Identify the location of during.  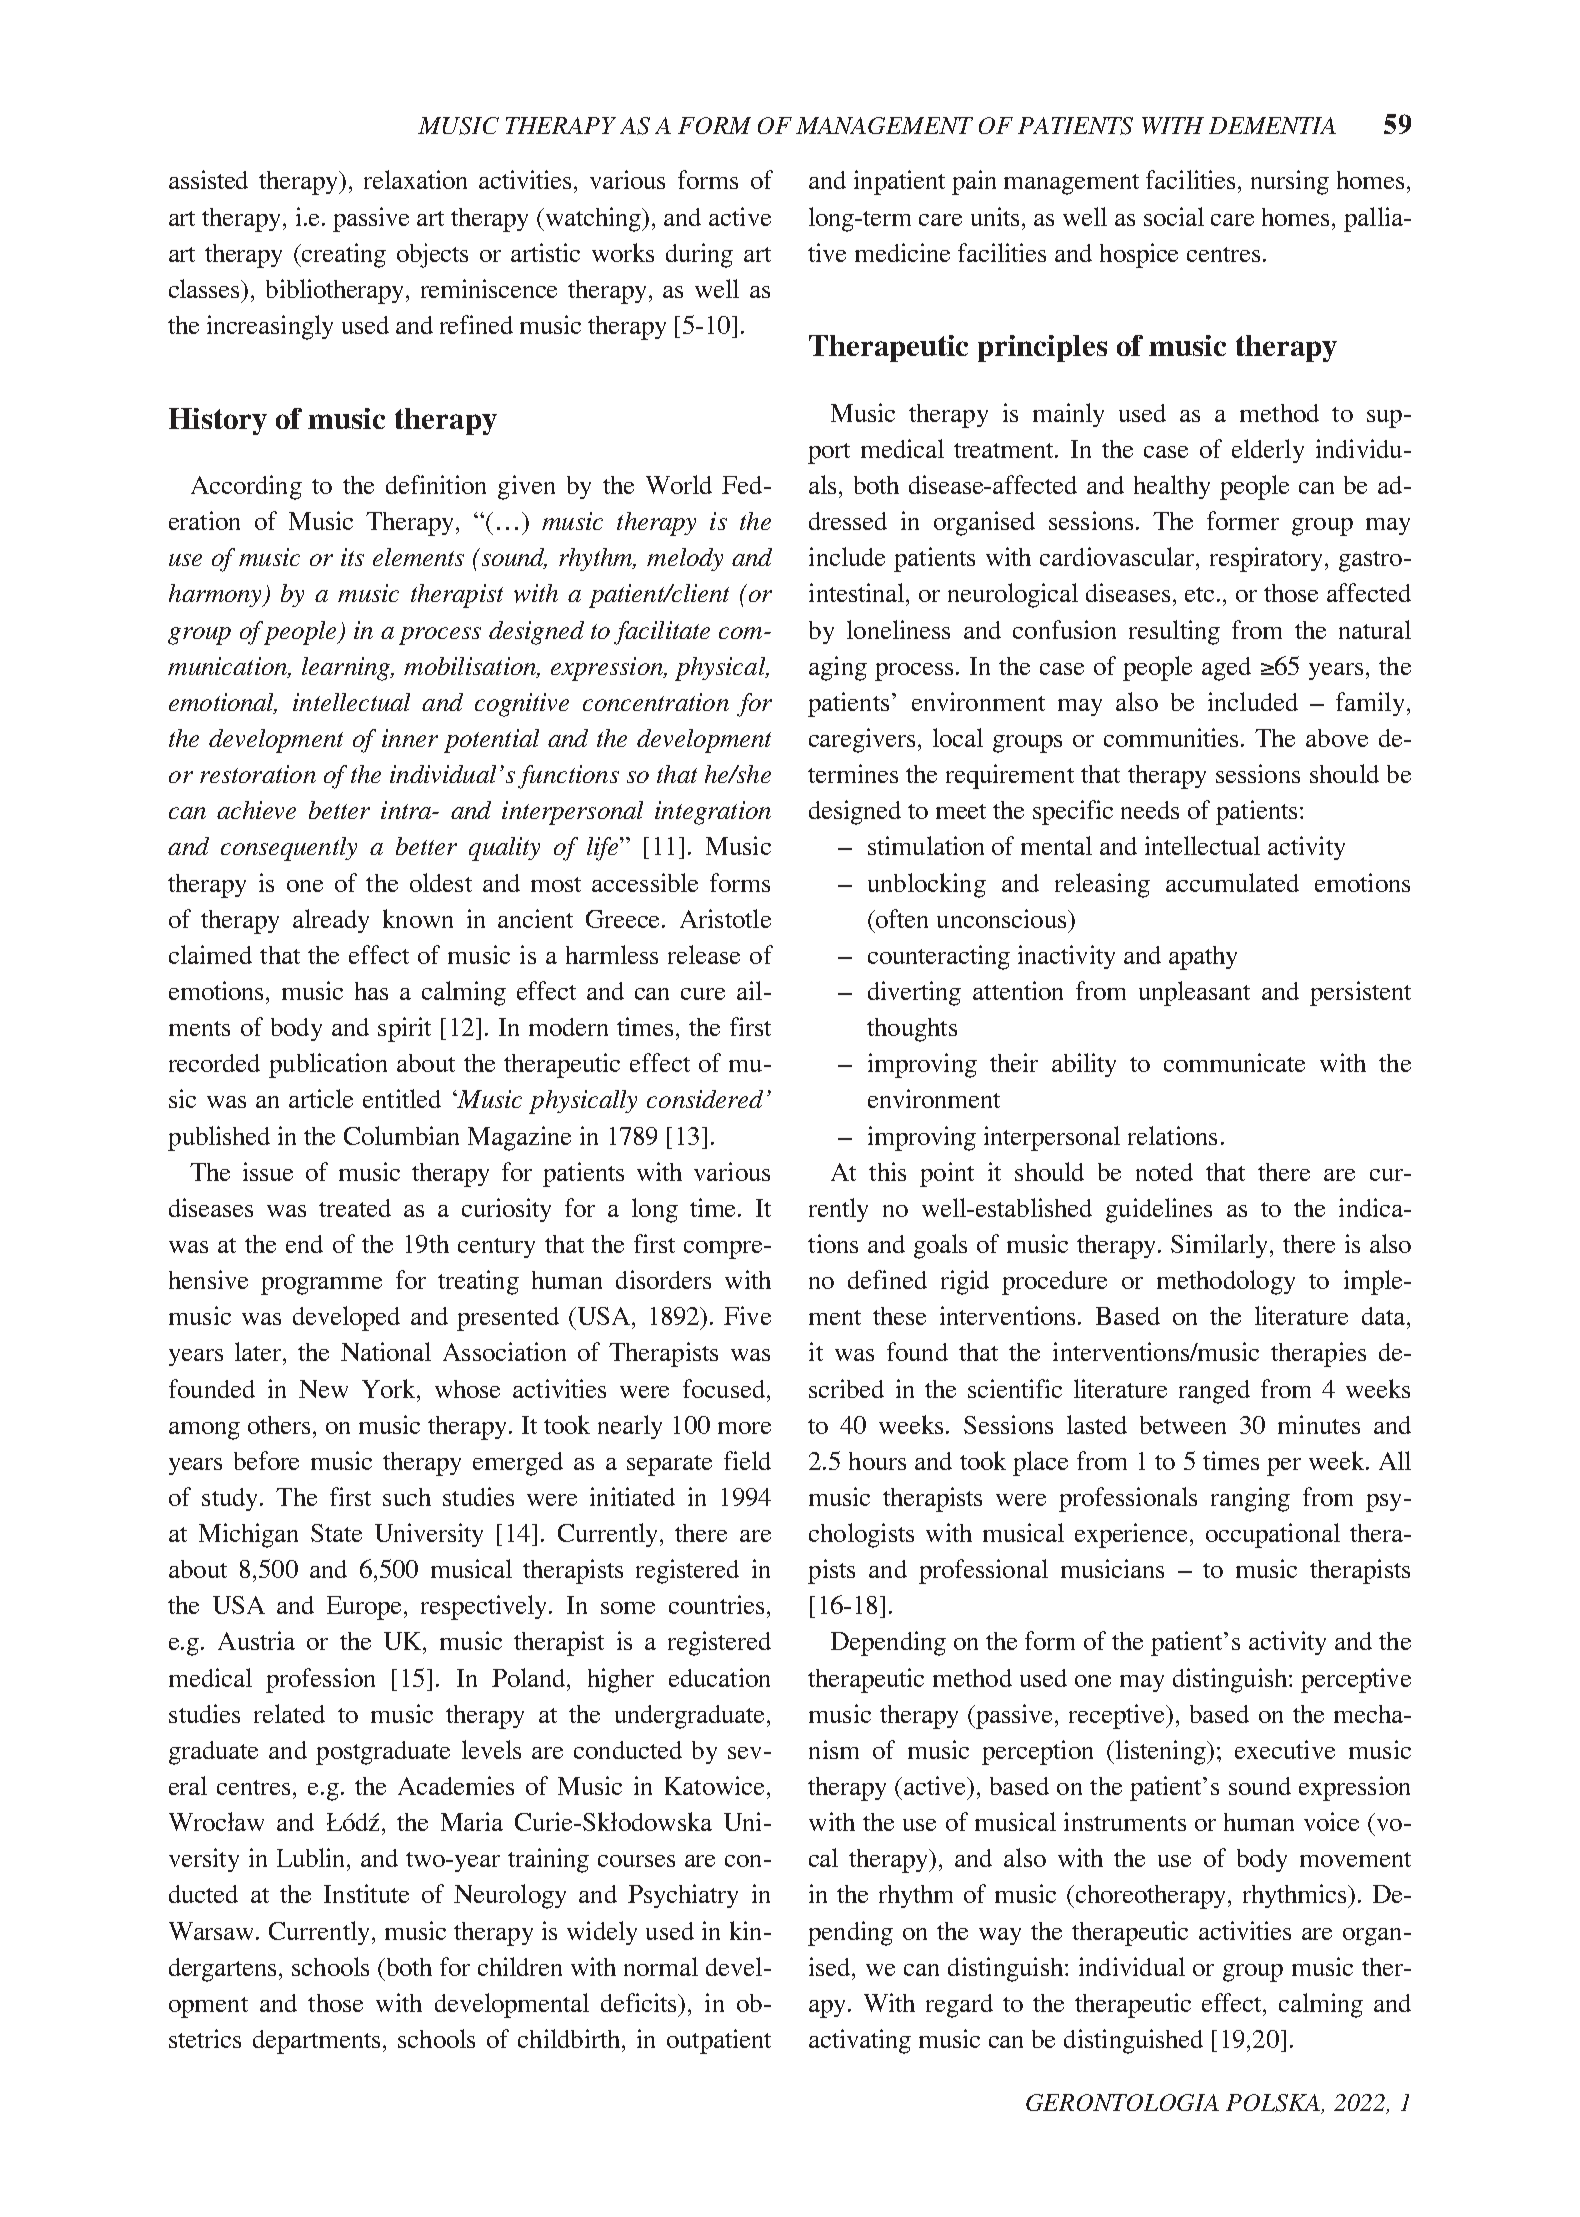
(699, 255).
